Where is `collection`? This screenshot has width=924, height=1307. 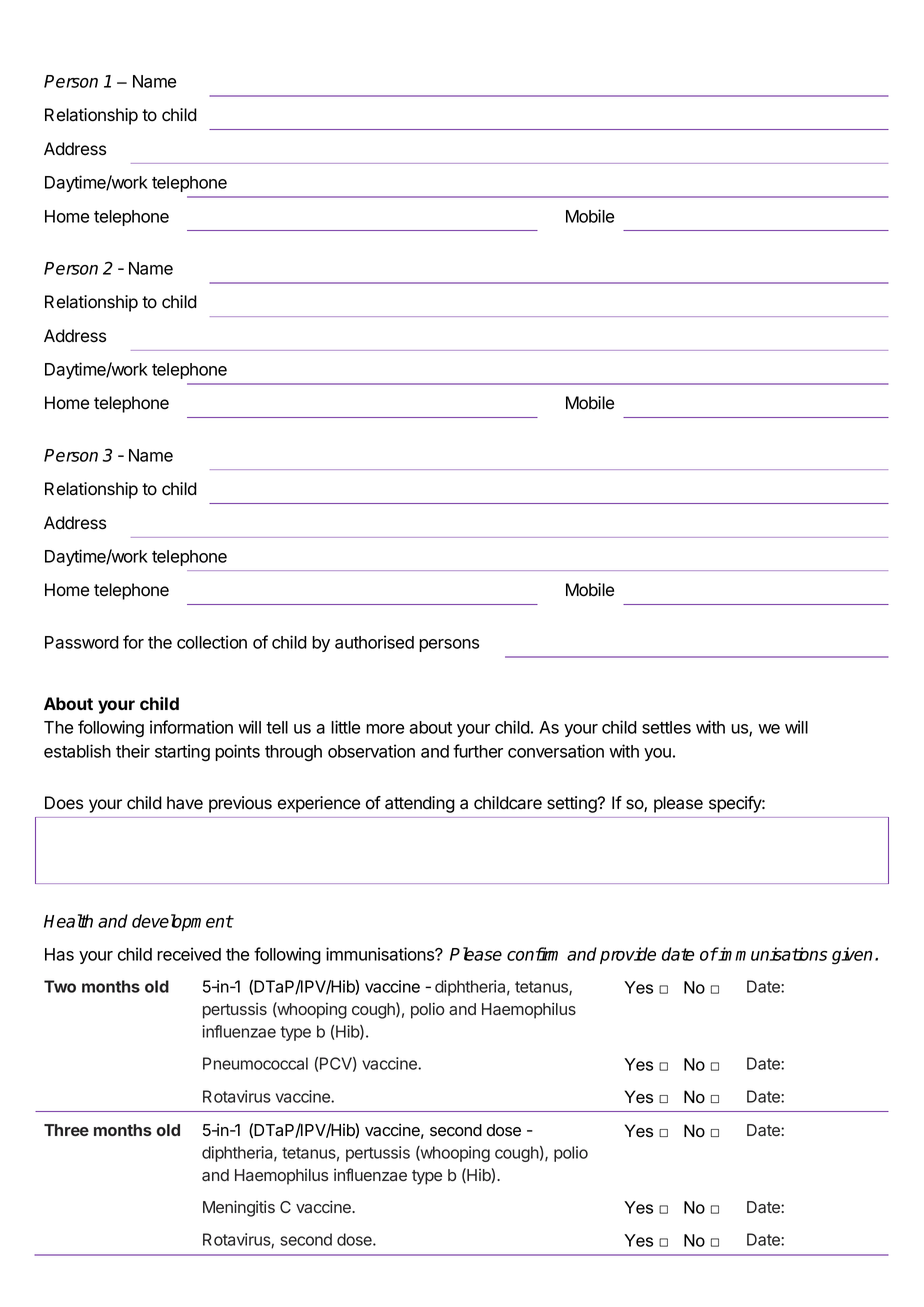
collection is located at coordinates (212, 642).
